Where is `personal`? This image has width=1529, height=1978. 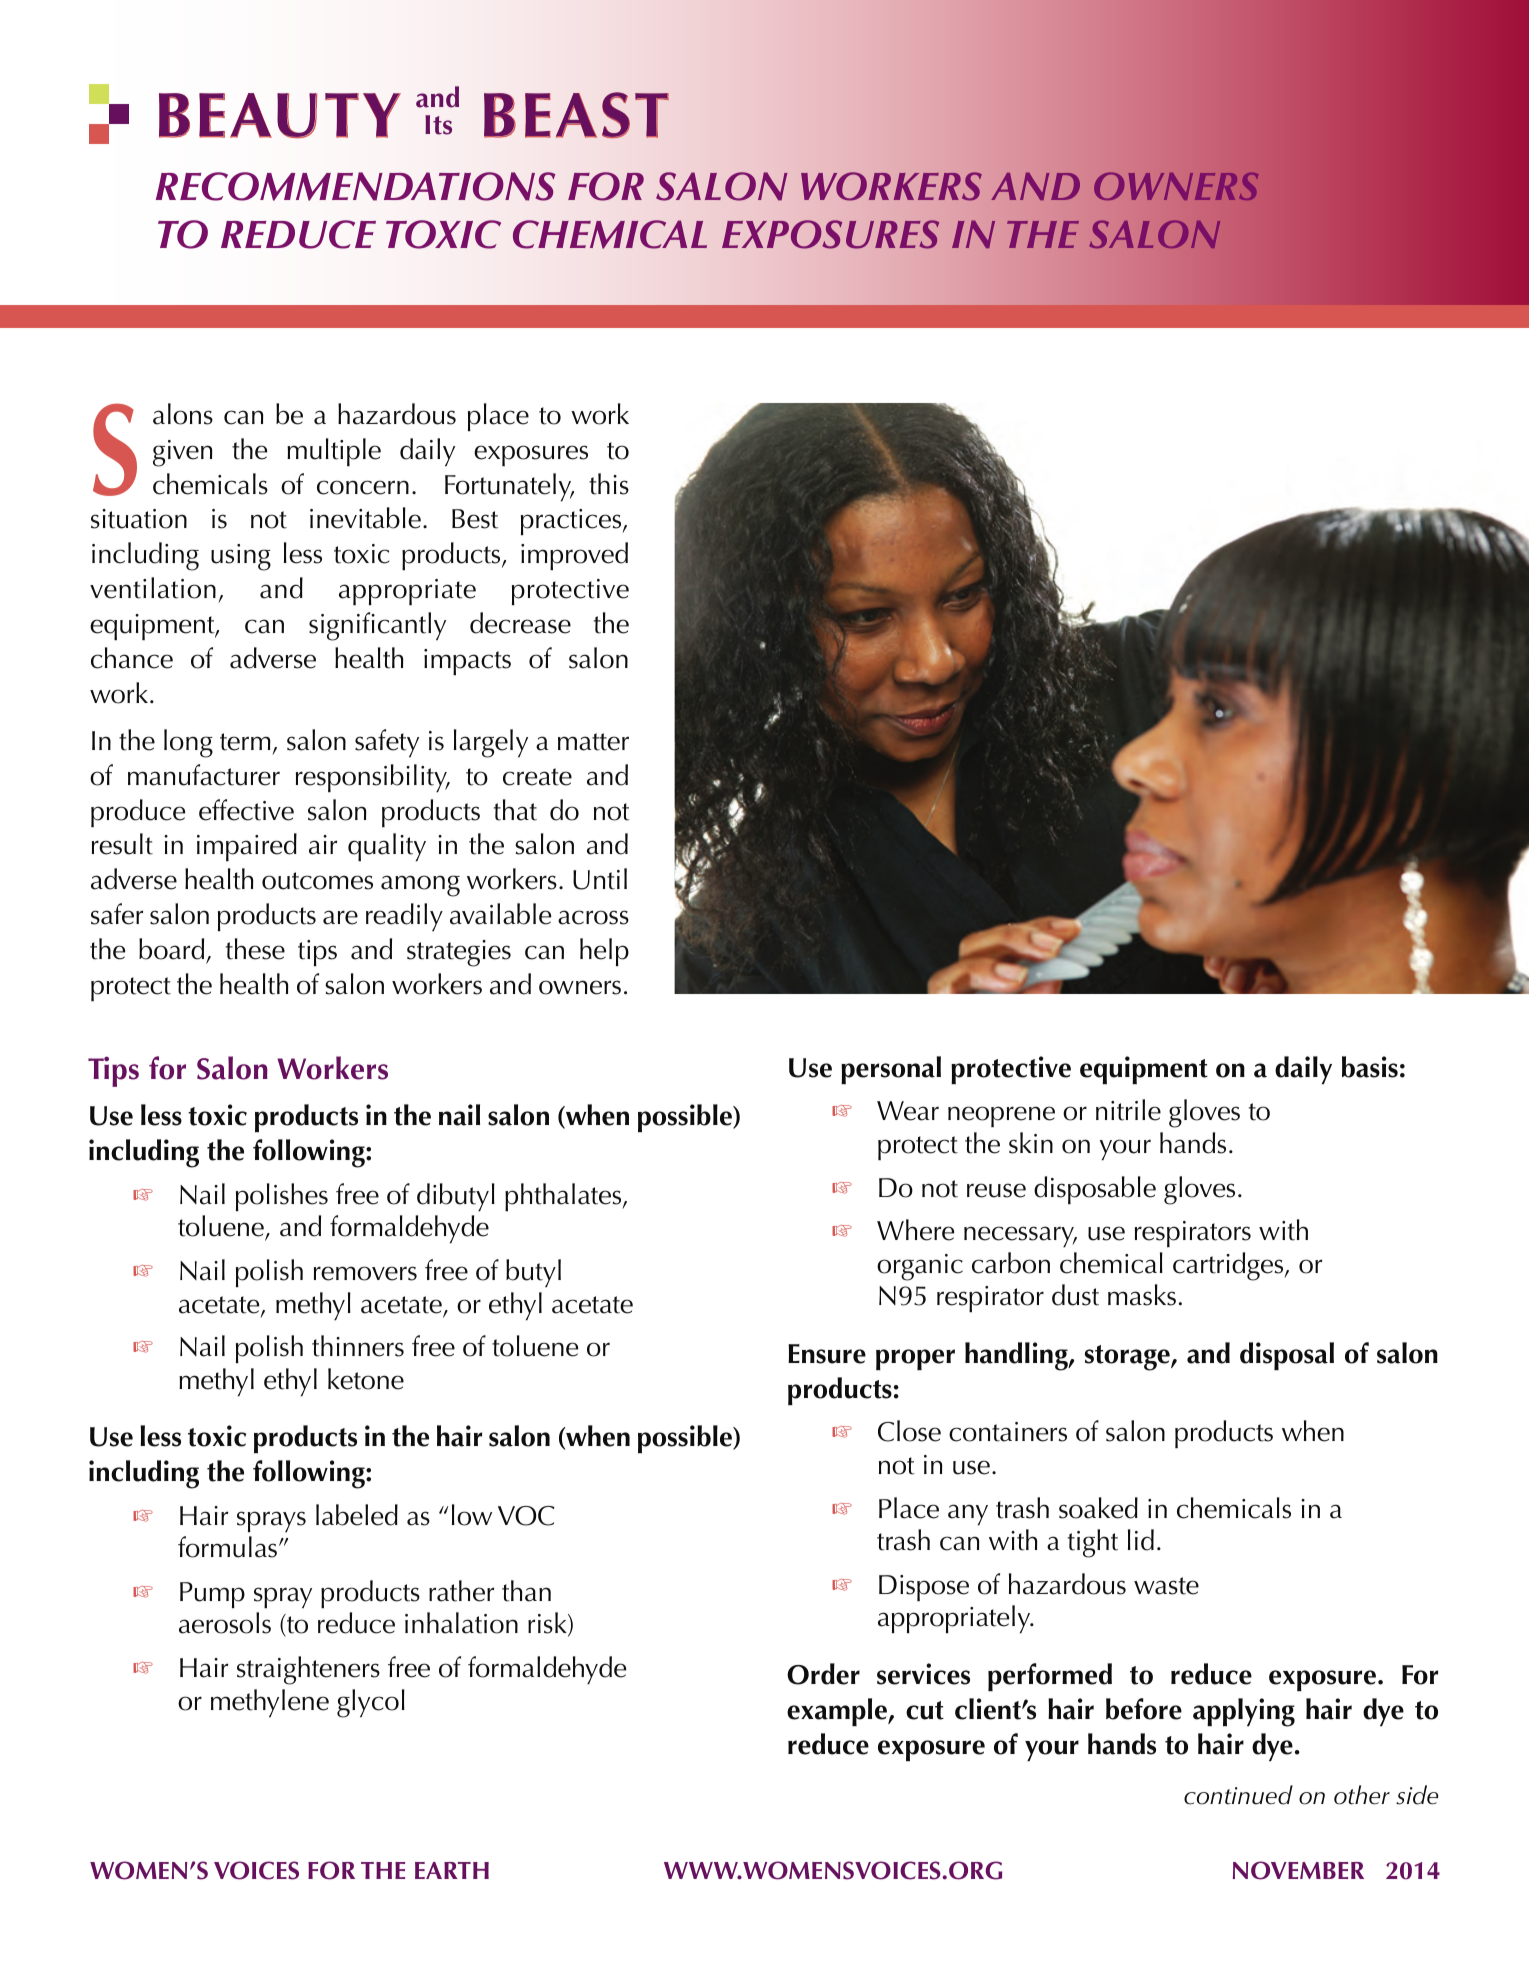 personal is located at coordinates (891, 1070).
